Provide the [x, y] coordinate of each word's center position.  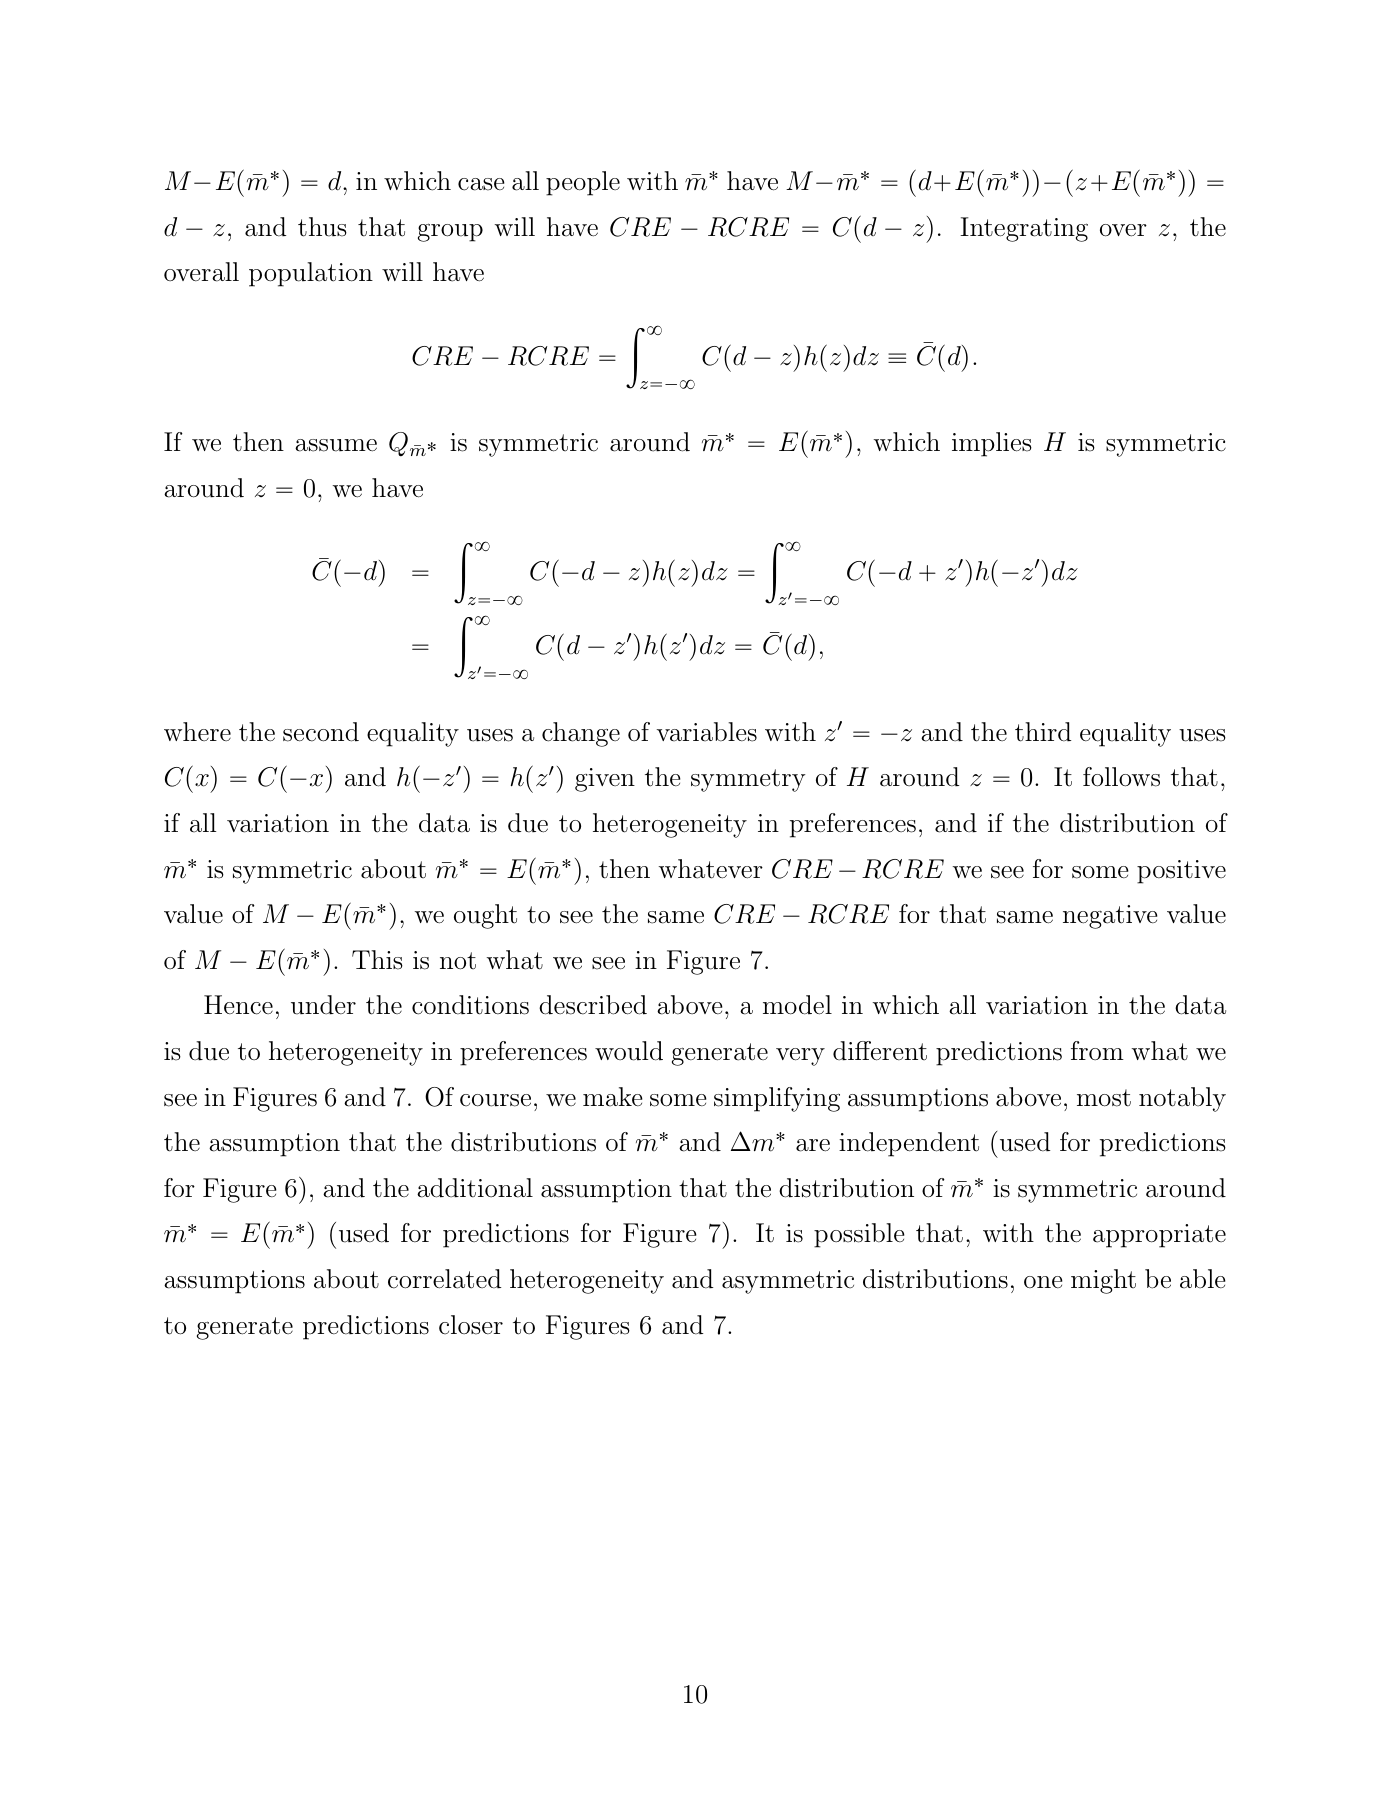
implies [992, 444]
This [377, 960]
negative [1110, 917]
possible [859, 1235]
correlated [444, 1279]
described [593, 1005]
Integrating [1024, 229]
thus [322, 227]
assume [336, 445]
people [583, 183]
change [581, 734]
